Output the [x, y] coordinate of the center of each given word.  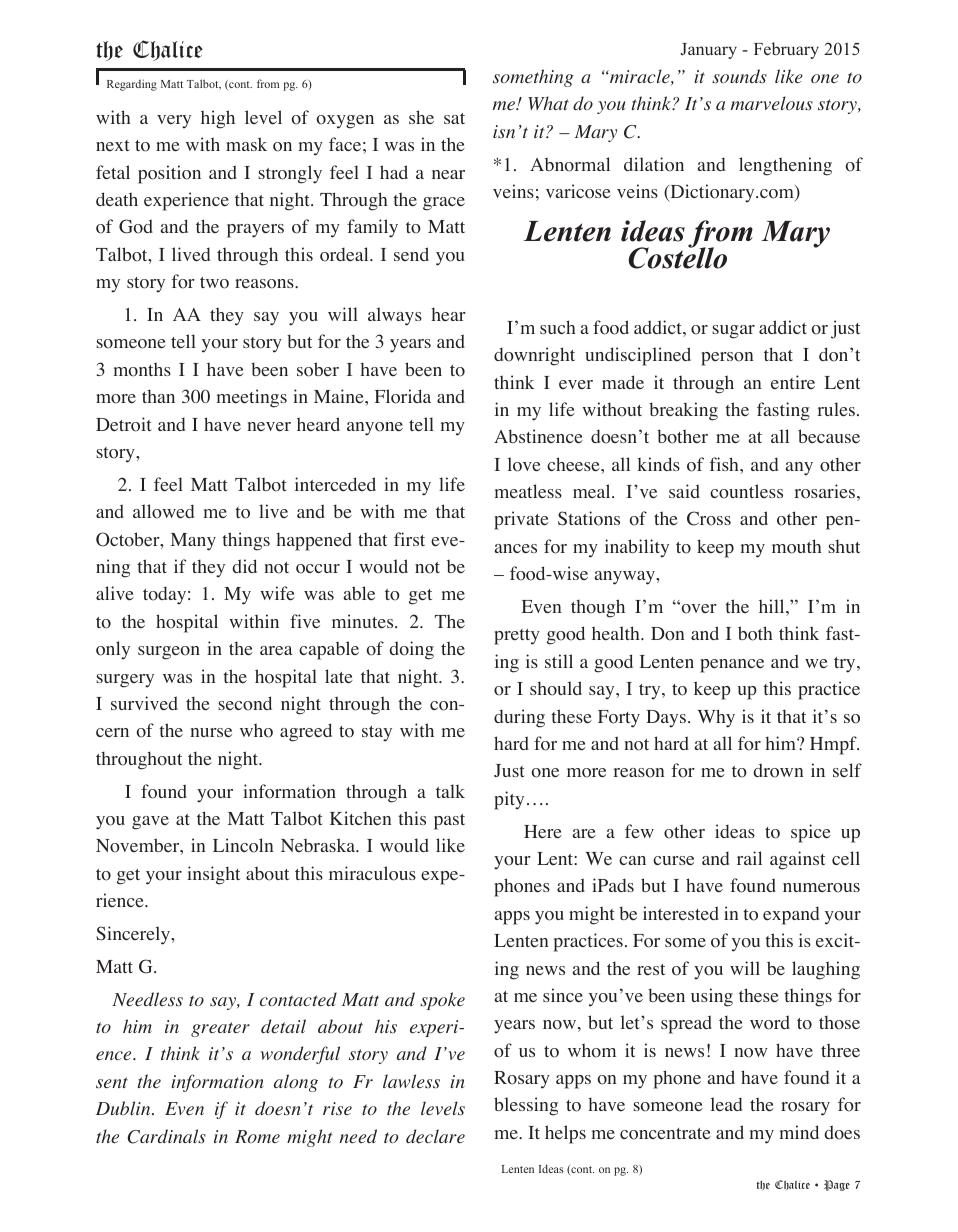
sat [454, 118]
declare [435, 1136]
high [218, 119]
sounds [739, 76]
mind [799, 1132]
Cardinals [166, 1136]
